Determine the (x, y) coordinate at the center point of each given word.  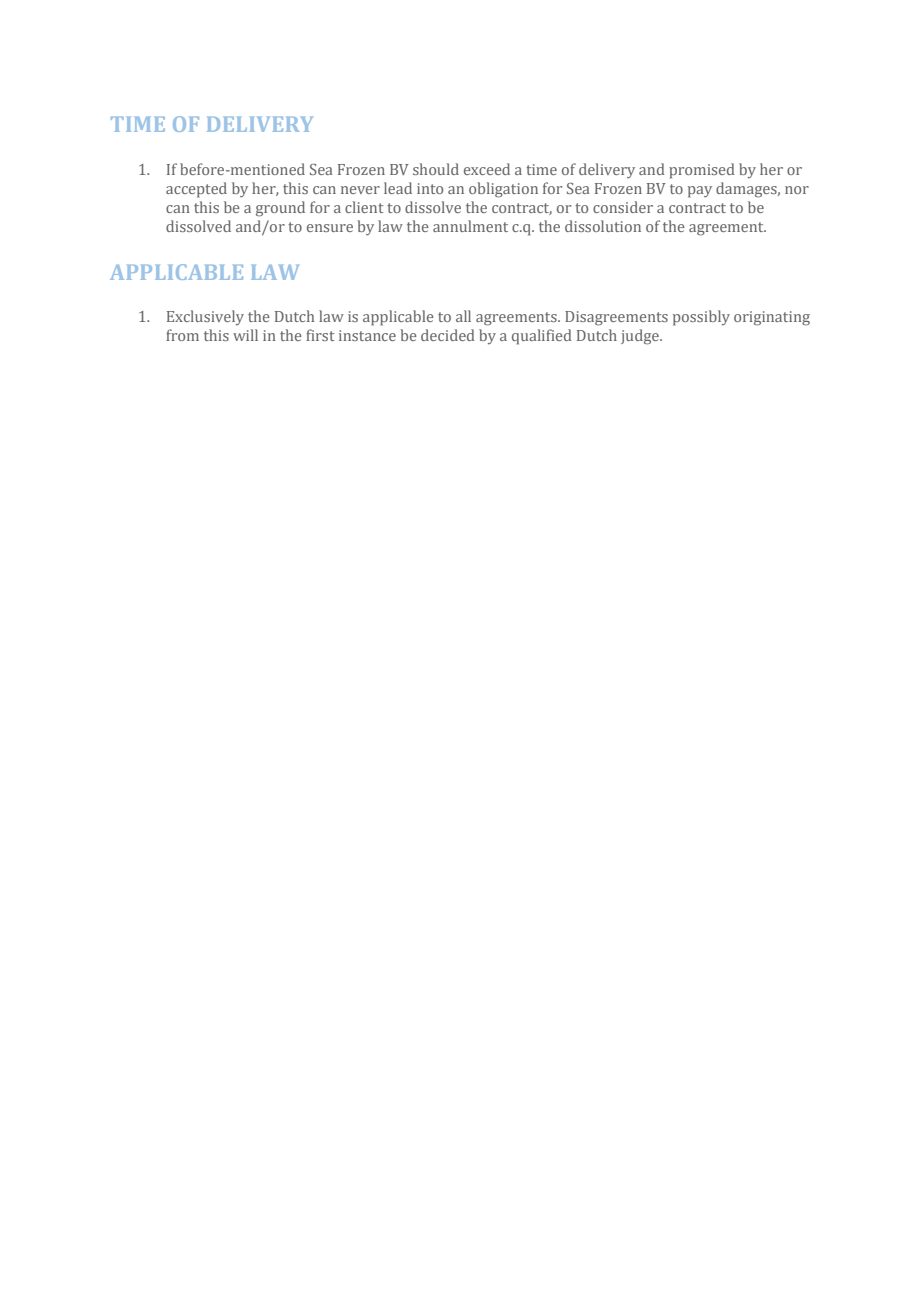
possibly (701, 318)
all (463, 316)
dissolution (603, 226)
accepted (196, 190)
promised (702, 171)
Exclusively (205, 317)
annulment (470, 226)
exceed (487, 169)
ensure (330, 228)
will (245, 335)
